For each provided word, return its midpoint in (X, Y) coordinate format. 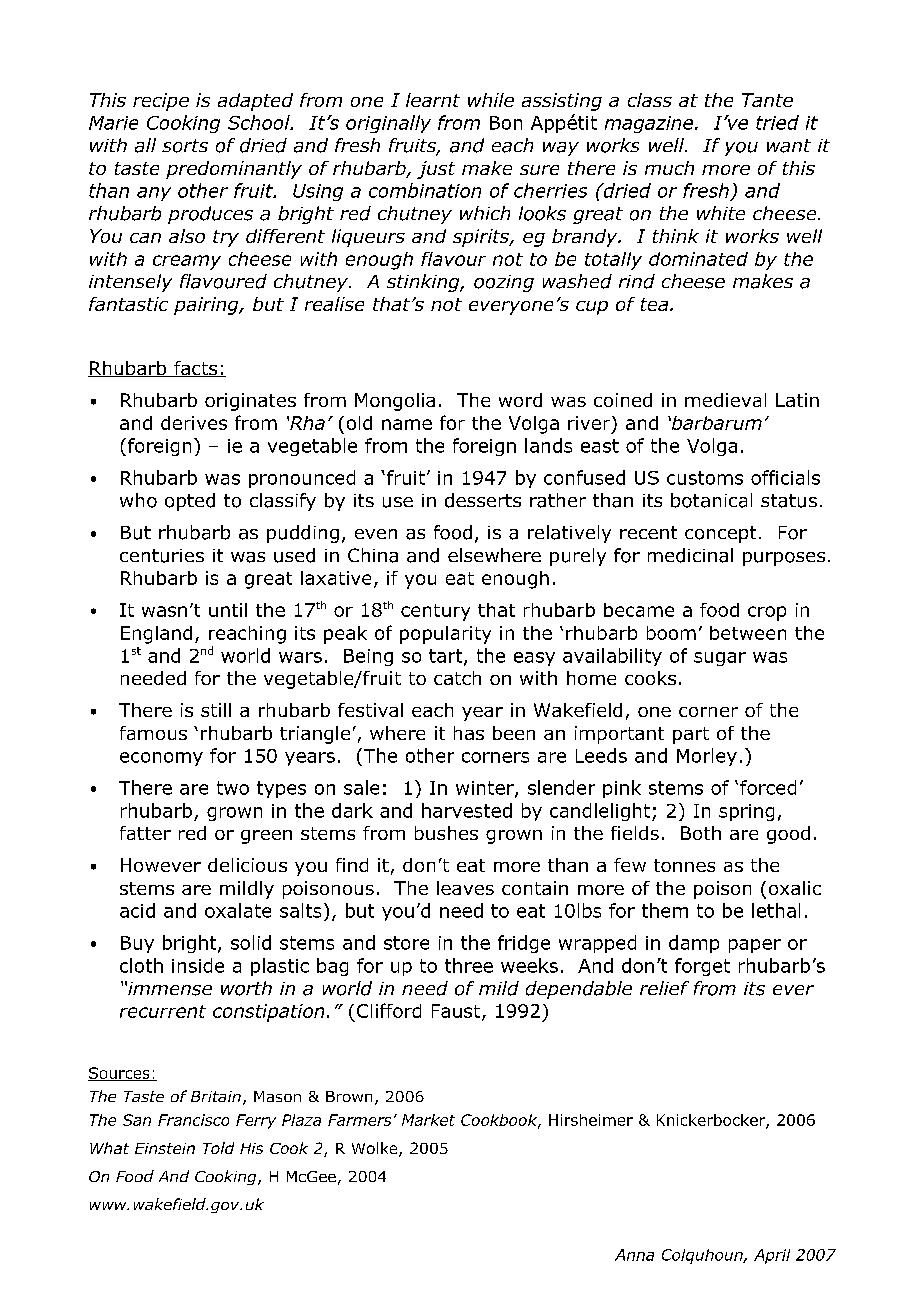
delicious (247, 865)
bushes (446, 833)
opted (190, 502)
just (436, 170)
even (376, 534)
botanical (711, 500)
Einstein (165, 1148)
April (772, 1256)
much (669, 168)
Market (428, 1120)
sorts (185, 146)
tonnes (684, 865)
